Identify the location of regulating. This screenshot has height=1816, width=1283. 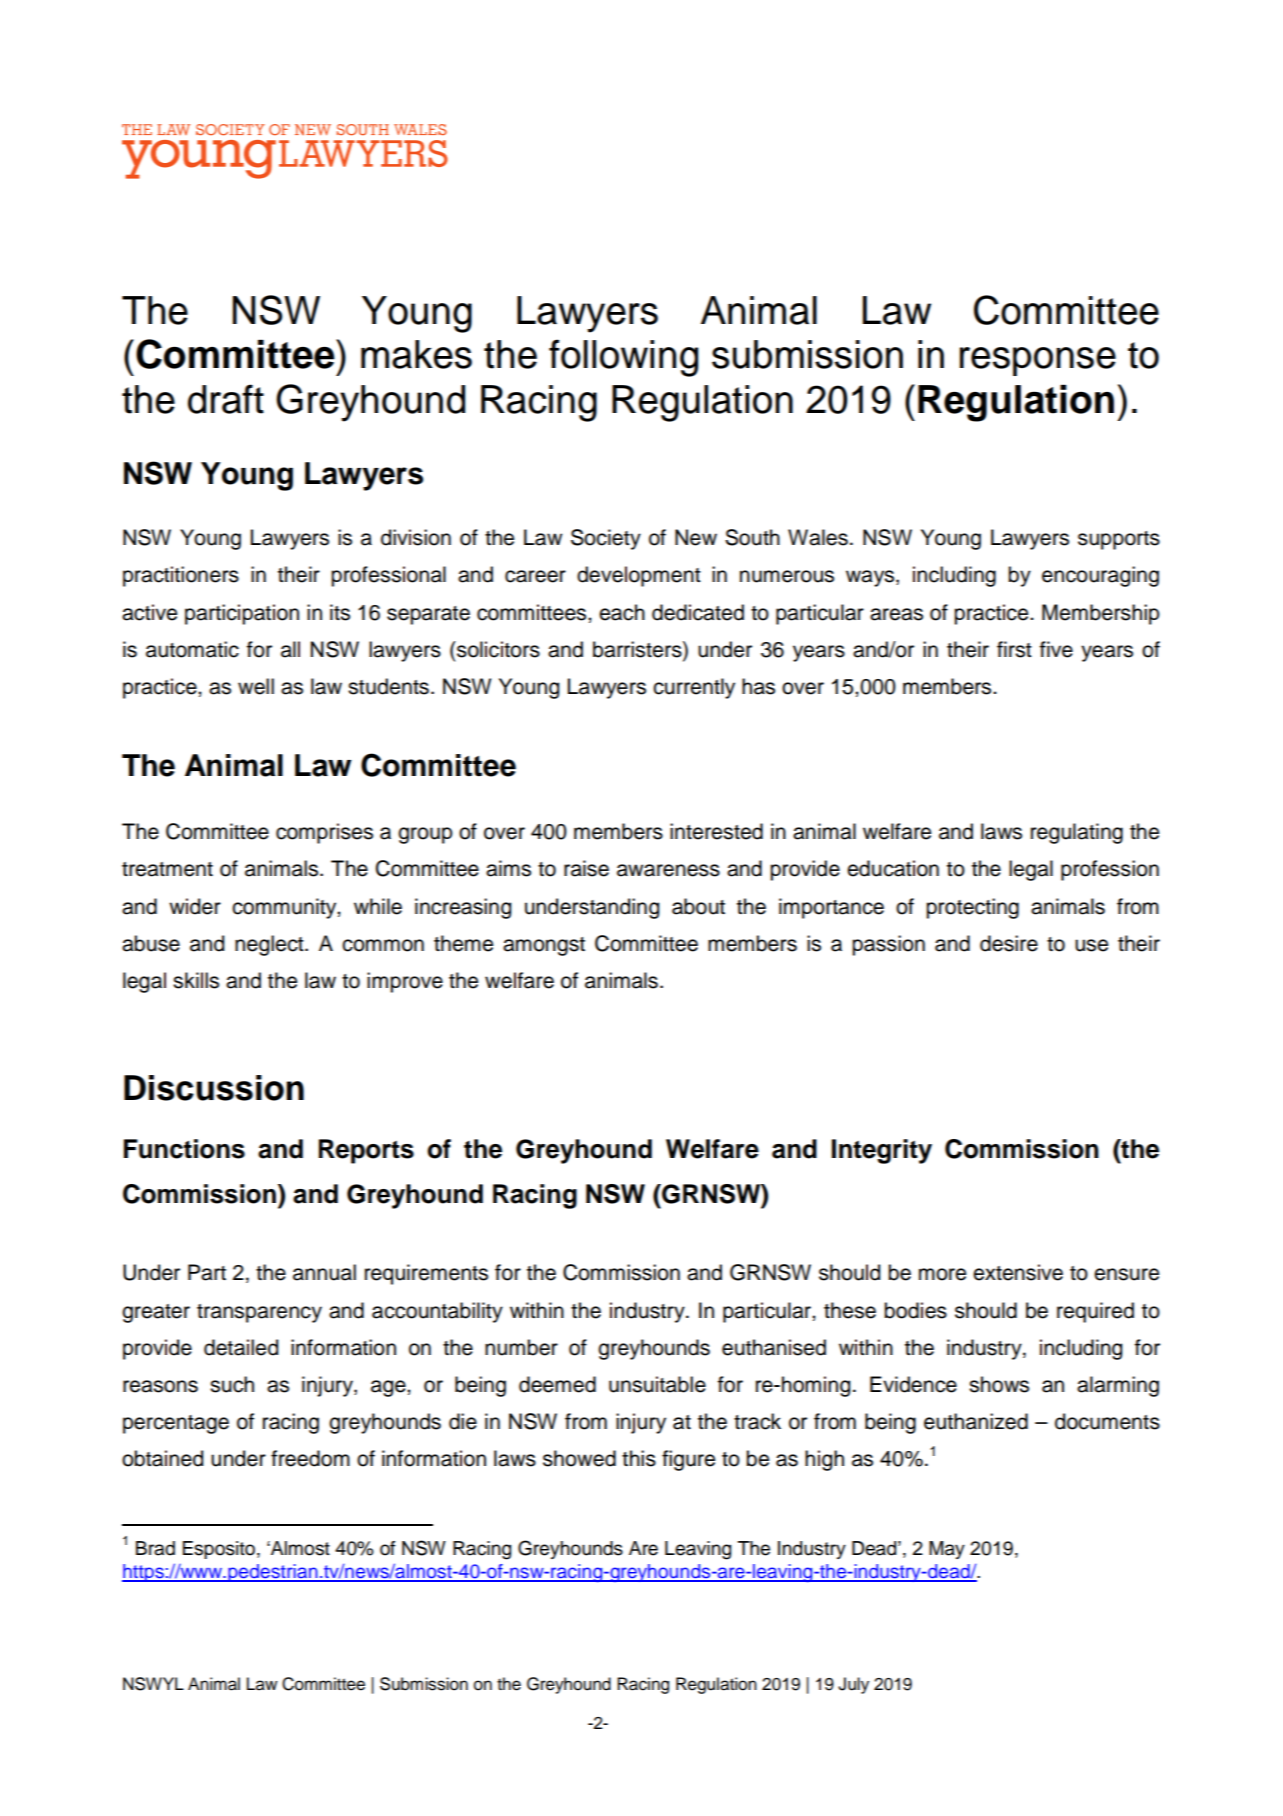
(1077, 833).
